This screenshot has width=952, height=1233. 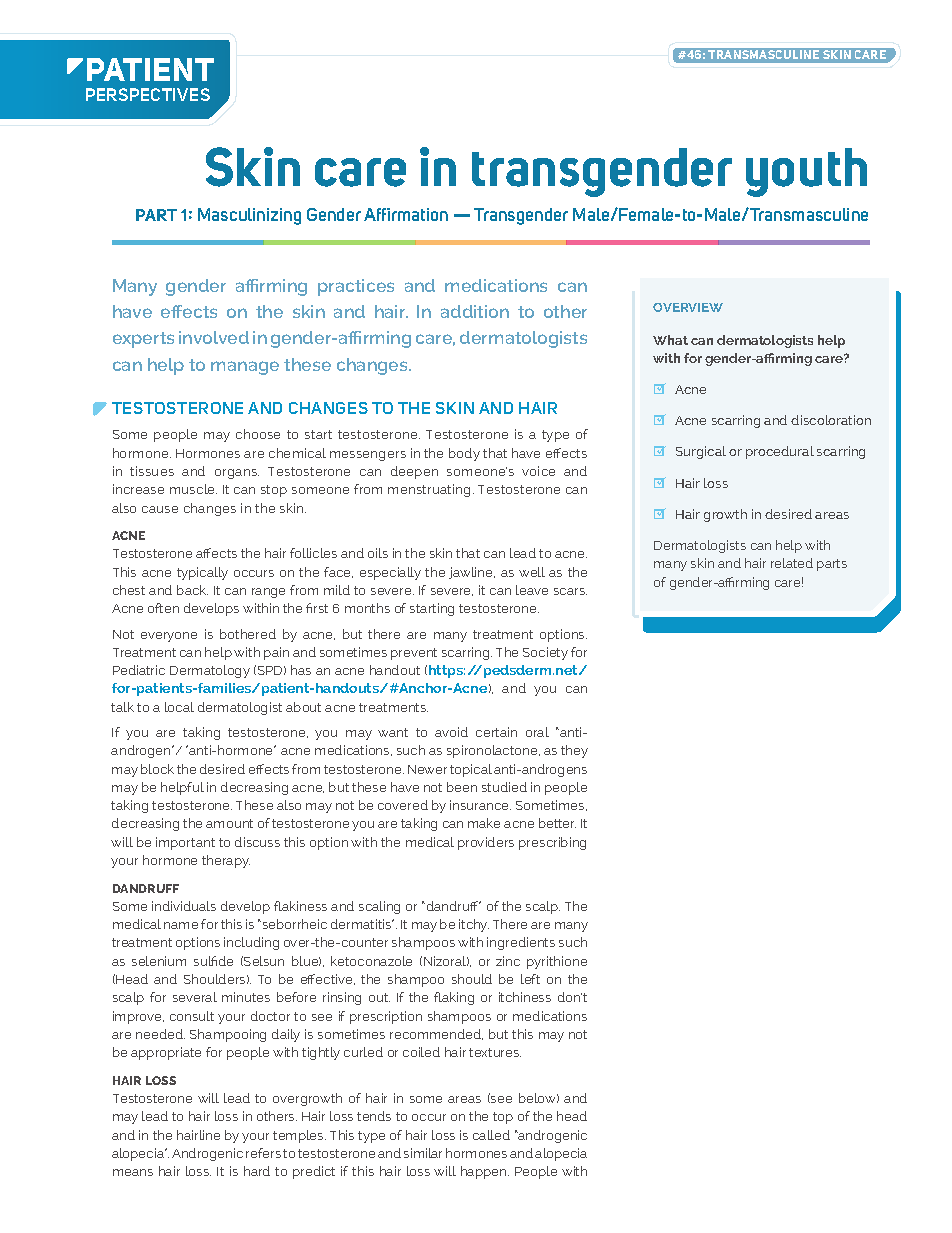 I want to click on refers, so click(x=263, y=1153).
